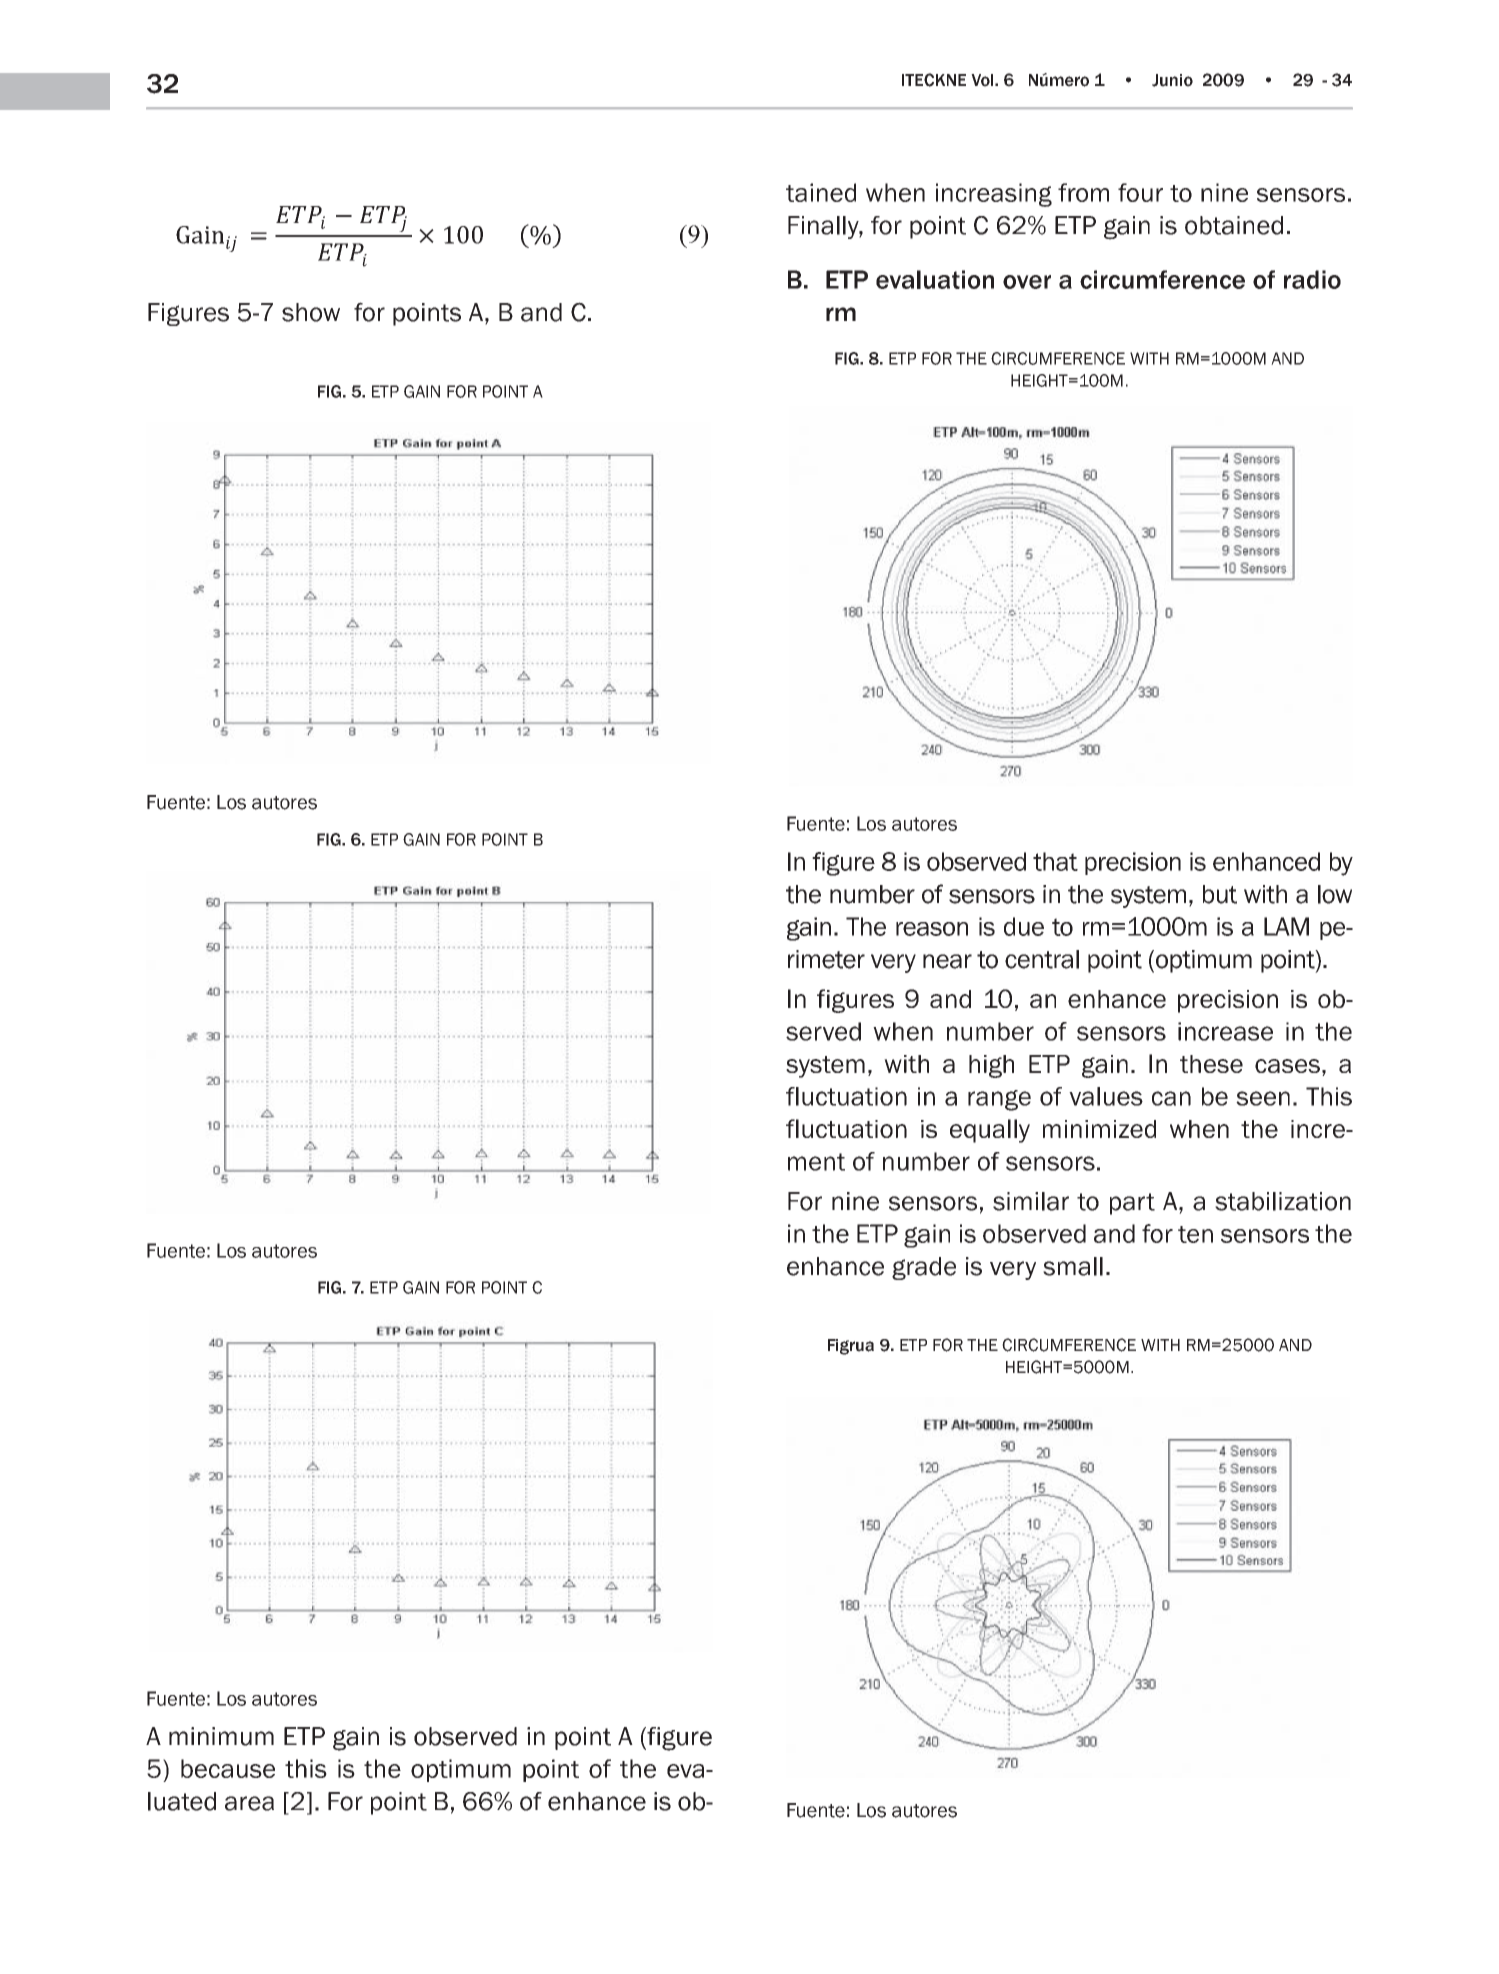 The width and height of the image is (1499, 1974). Describe the element at coordinates (1195, 1234) in the image. I see `ten` at that location.
